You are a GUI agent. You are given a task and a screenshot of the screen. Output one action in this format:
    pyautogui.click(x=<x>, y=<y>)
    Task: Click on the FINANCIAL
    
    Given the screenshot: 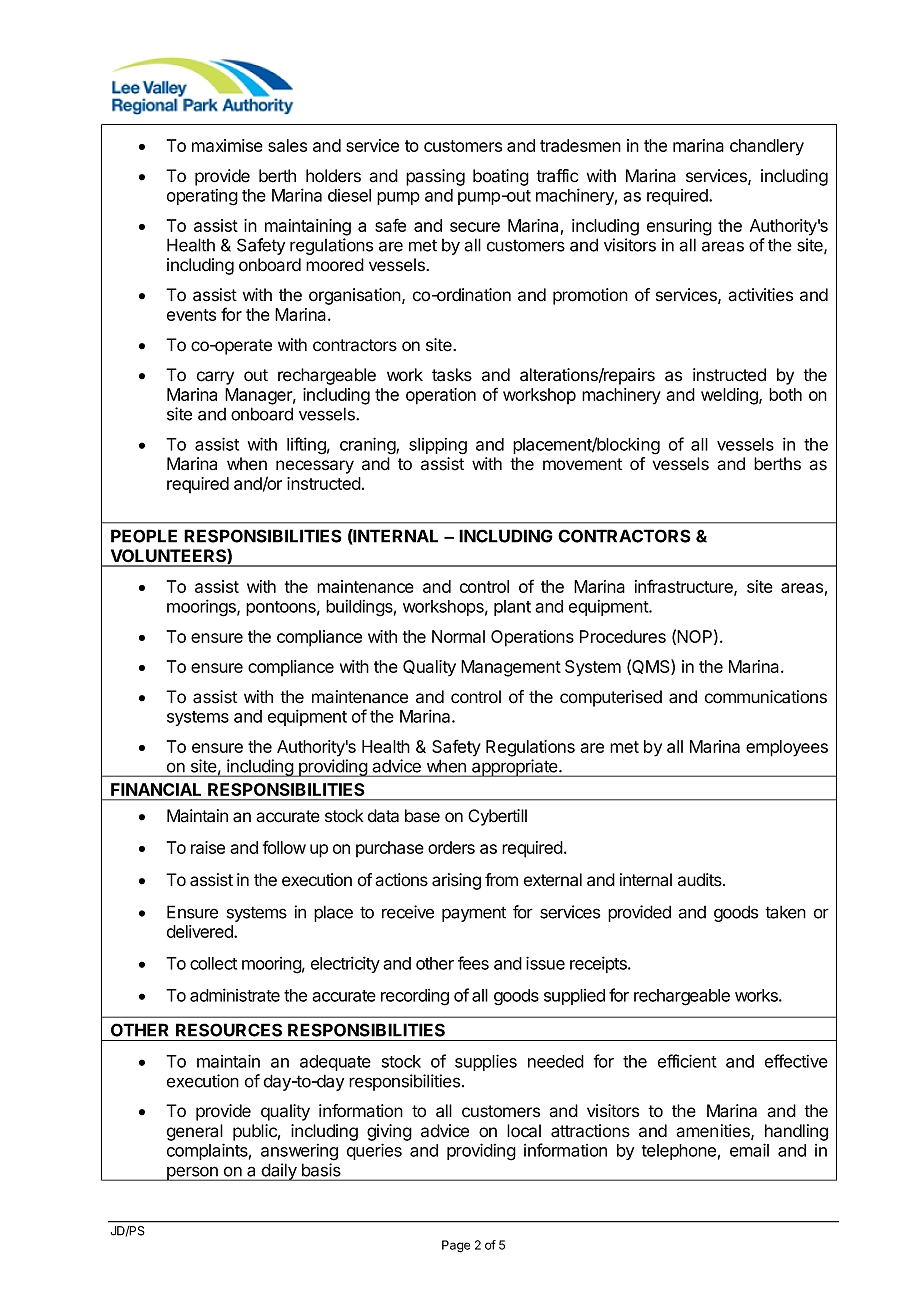 What is the action you would take?
    pyautogui.click(x=156, y=789)
